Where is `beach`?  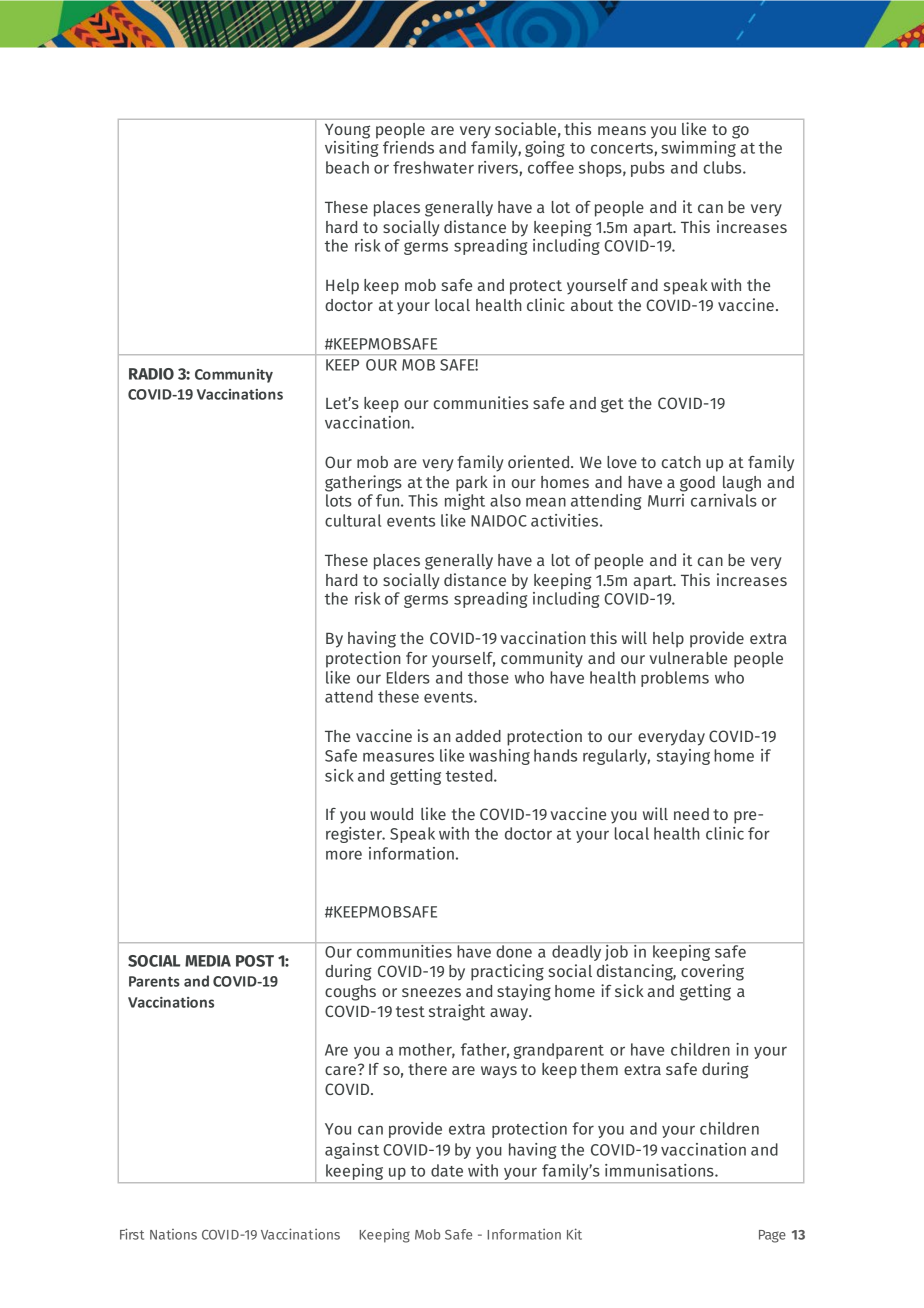 beach is located at coordinates (347, 167).
